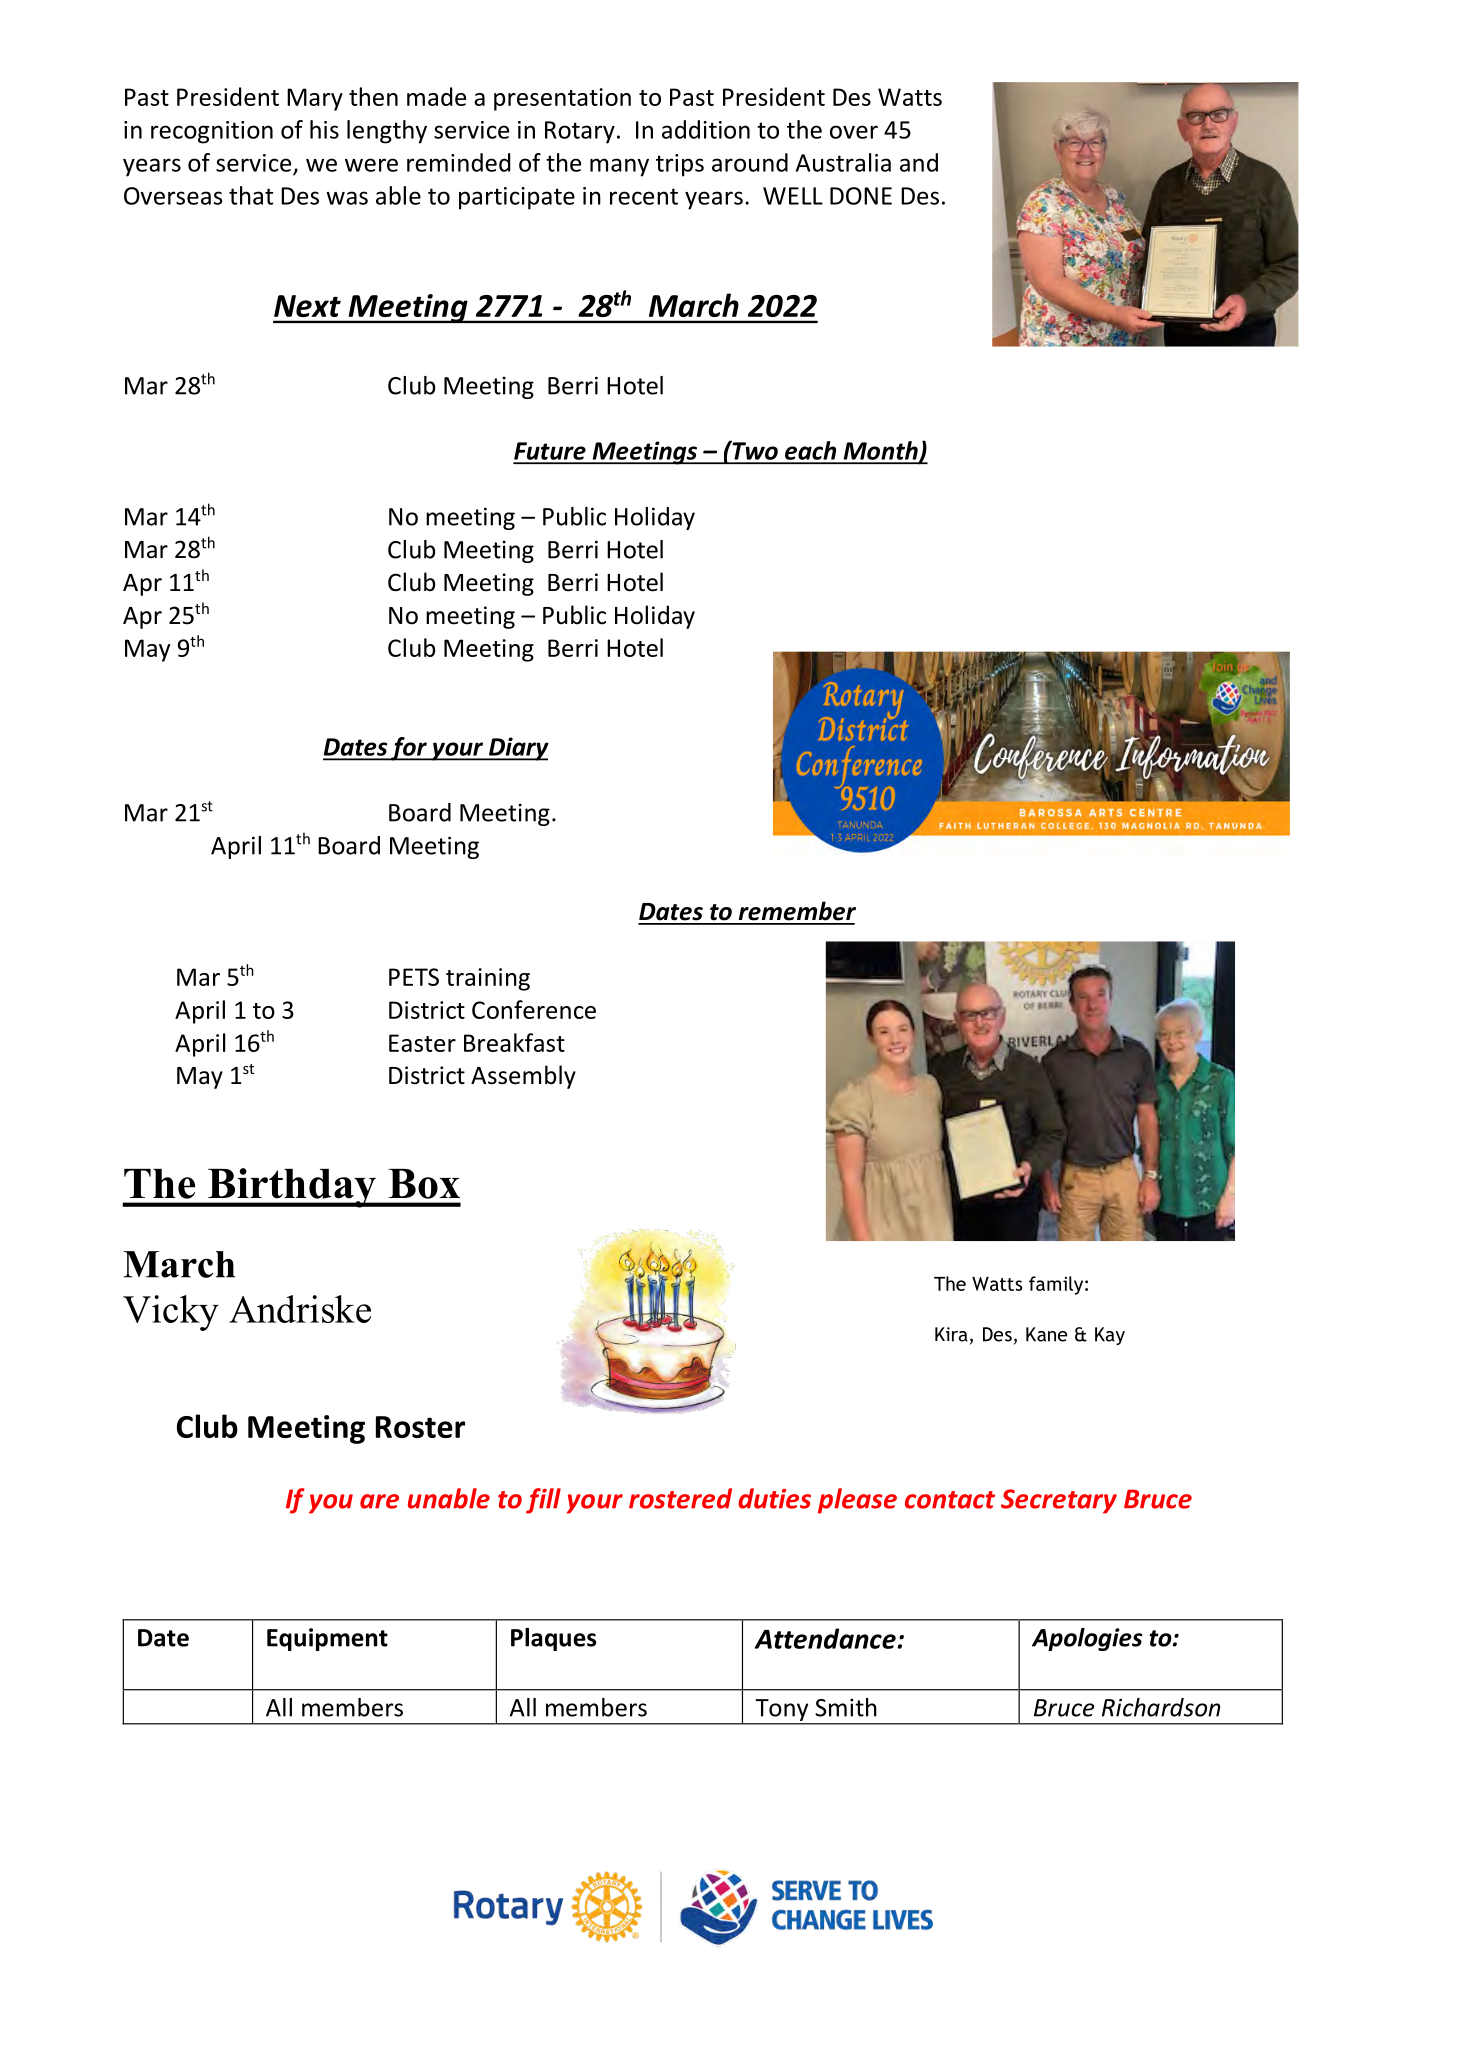 The height and width of the image is (2061, 1457). What do you see at coordinates (680, 165) in the image?
I see `trips` at bounding box center [680, 165].
